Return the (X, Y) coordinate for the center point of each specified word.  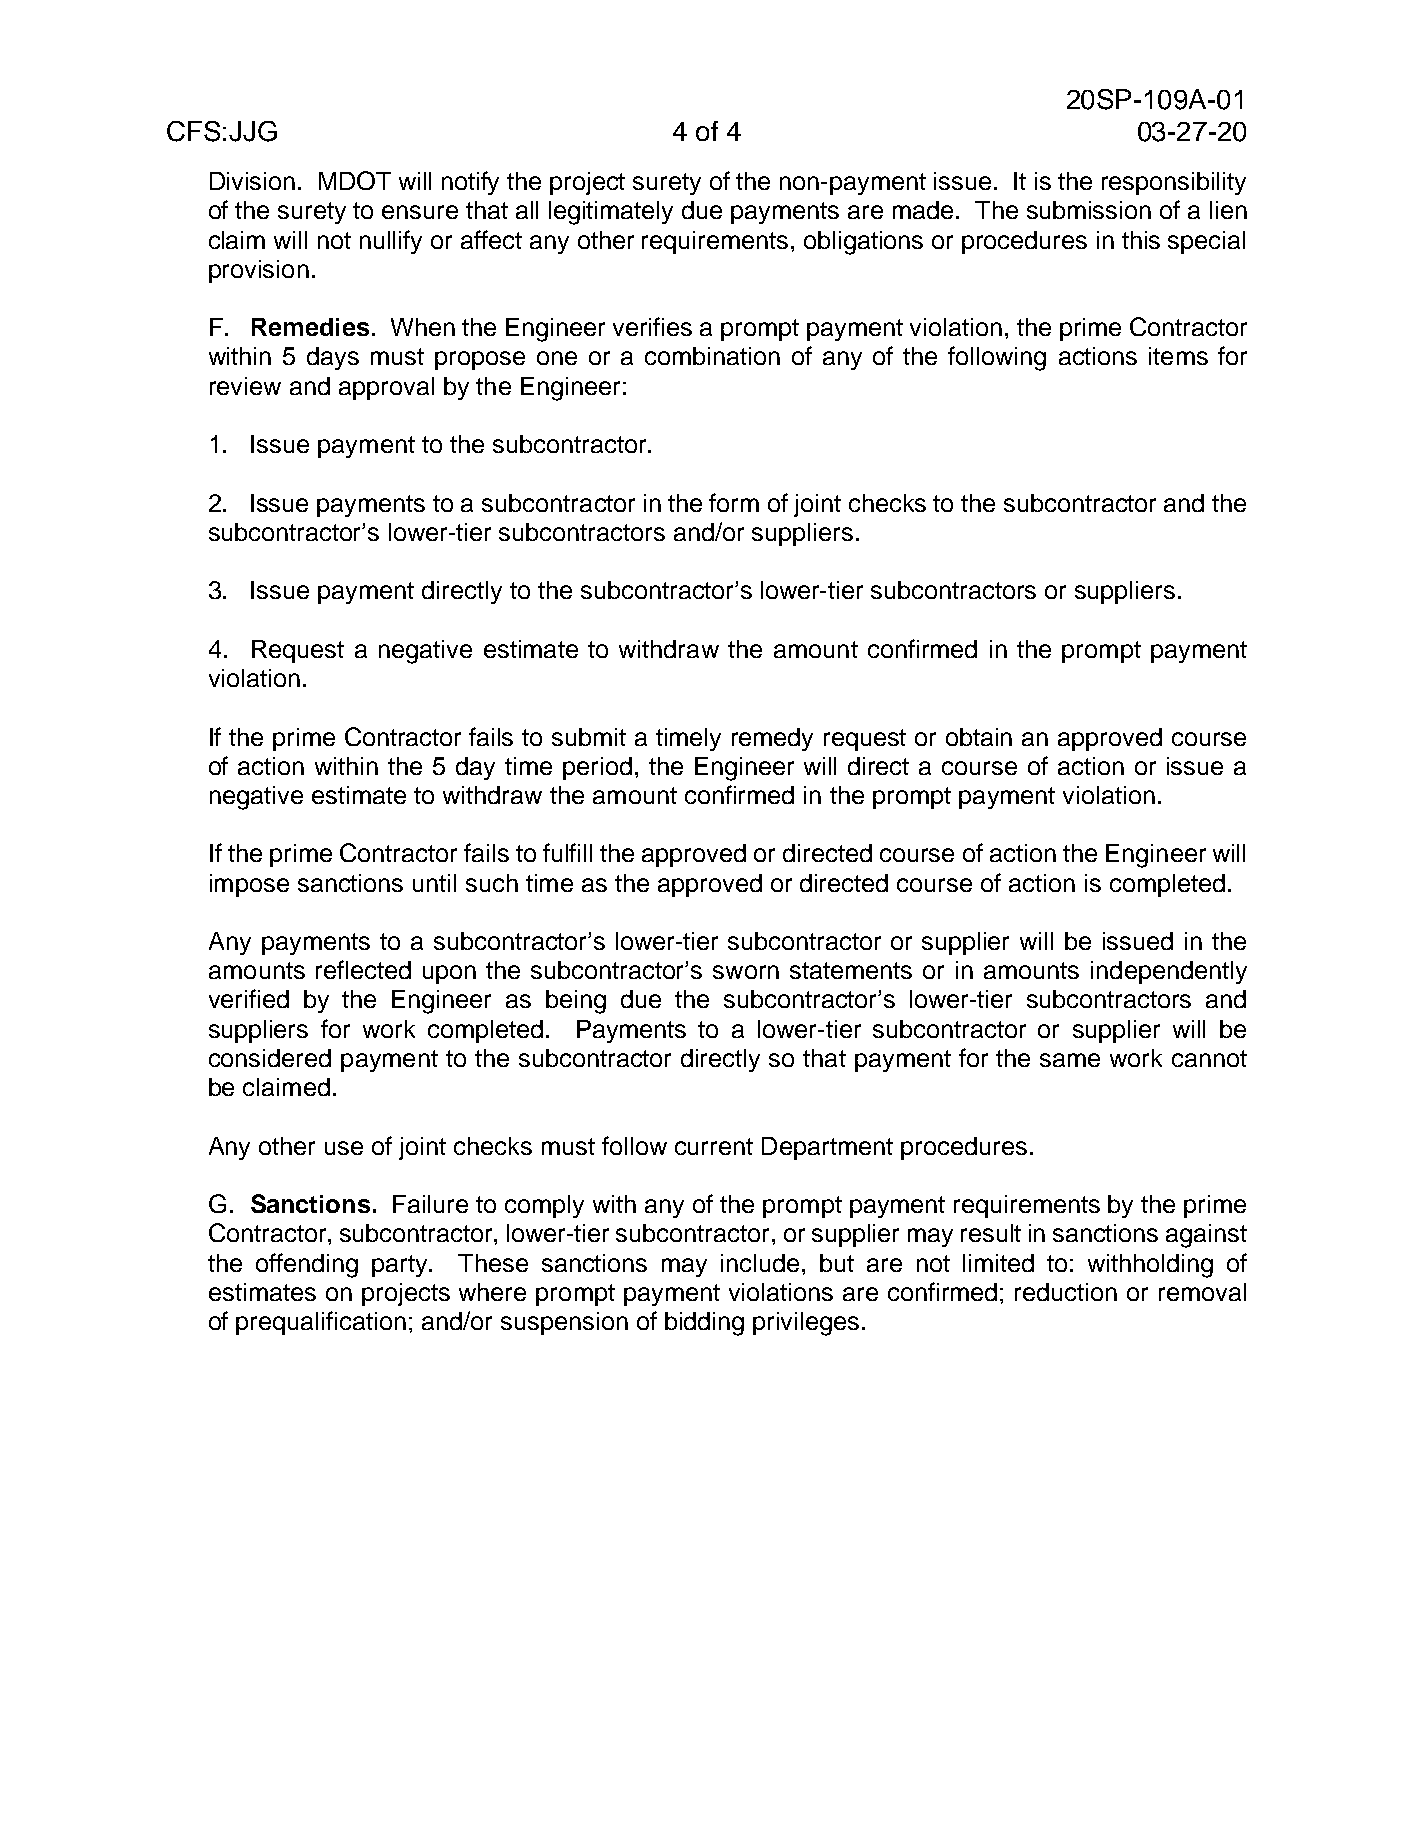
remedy (772, 739)
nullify (391, 242)
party (401, 1266)
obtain (979, 737)
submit (589, 737)
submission (1089, 210)
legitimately (611, 213)
